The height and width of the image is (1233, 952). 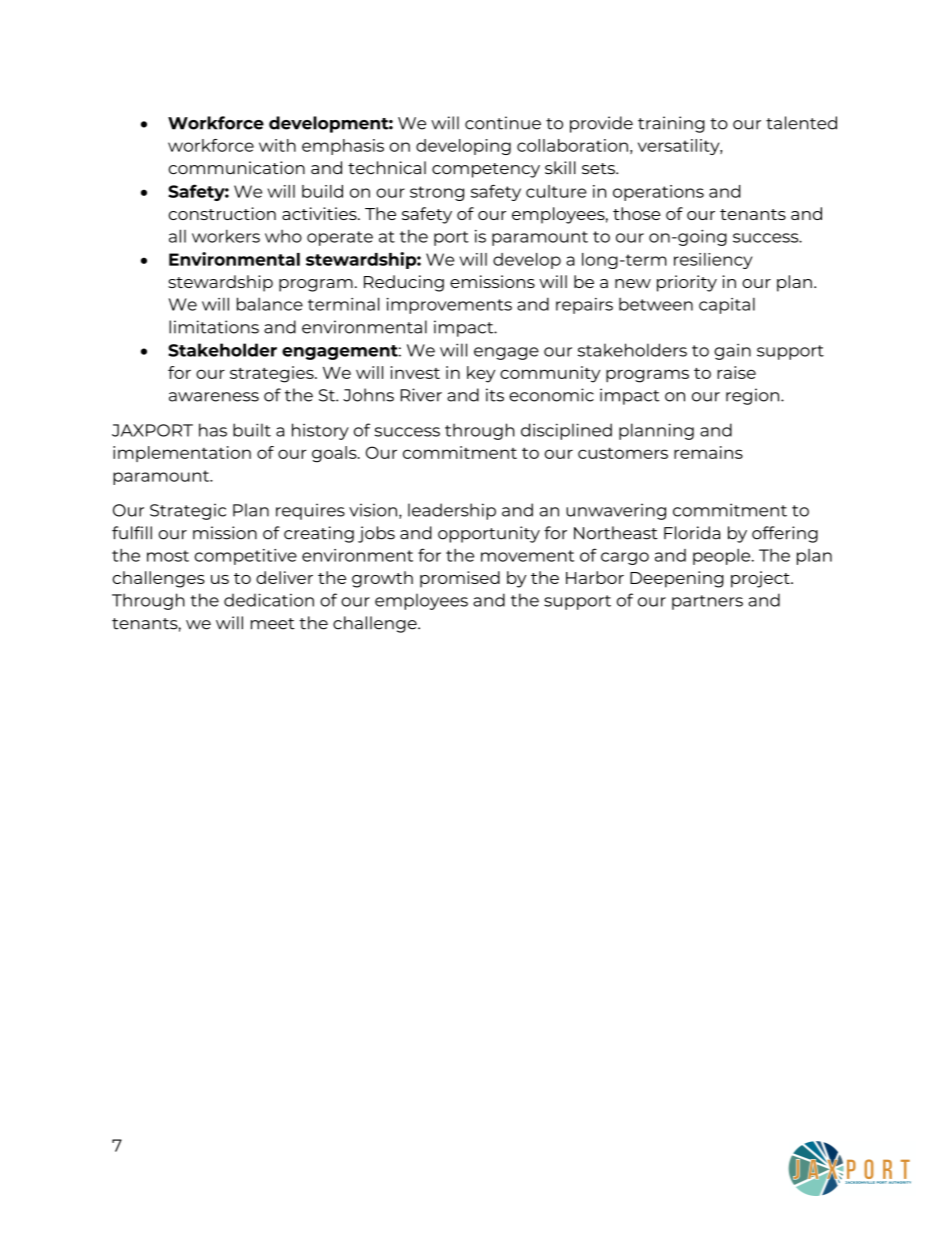 I want to click on remains, so click(x=708, y=452).
